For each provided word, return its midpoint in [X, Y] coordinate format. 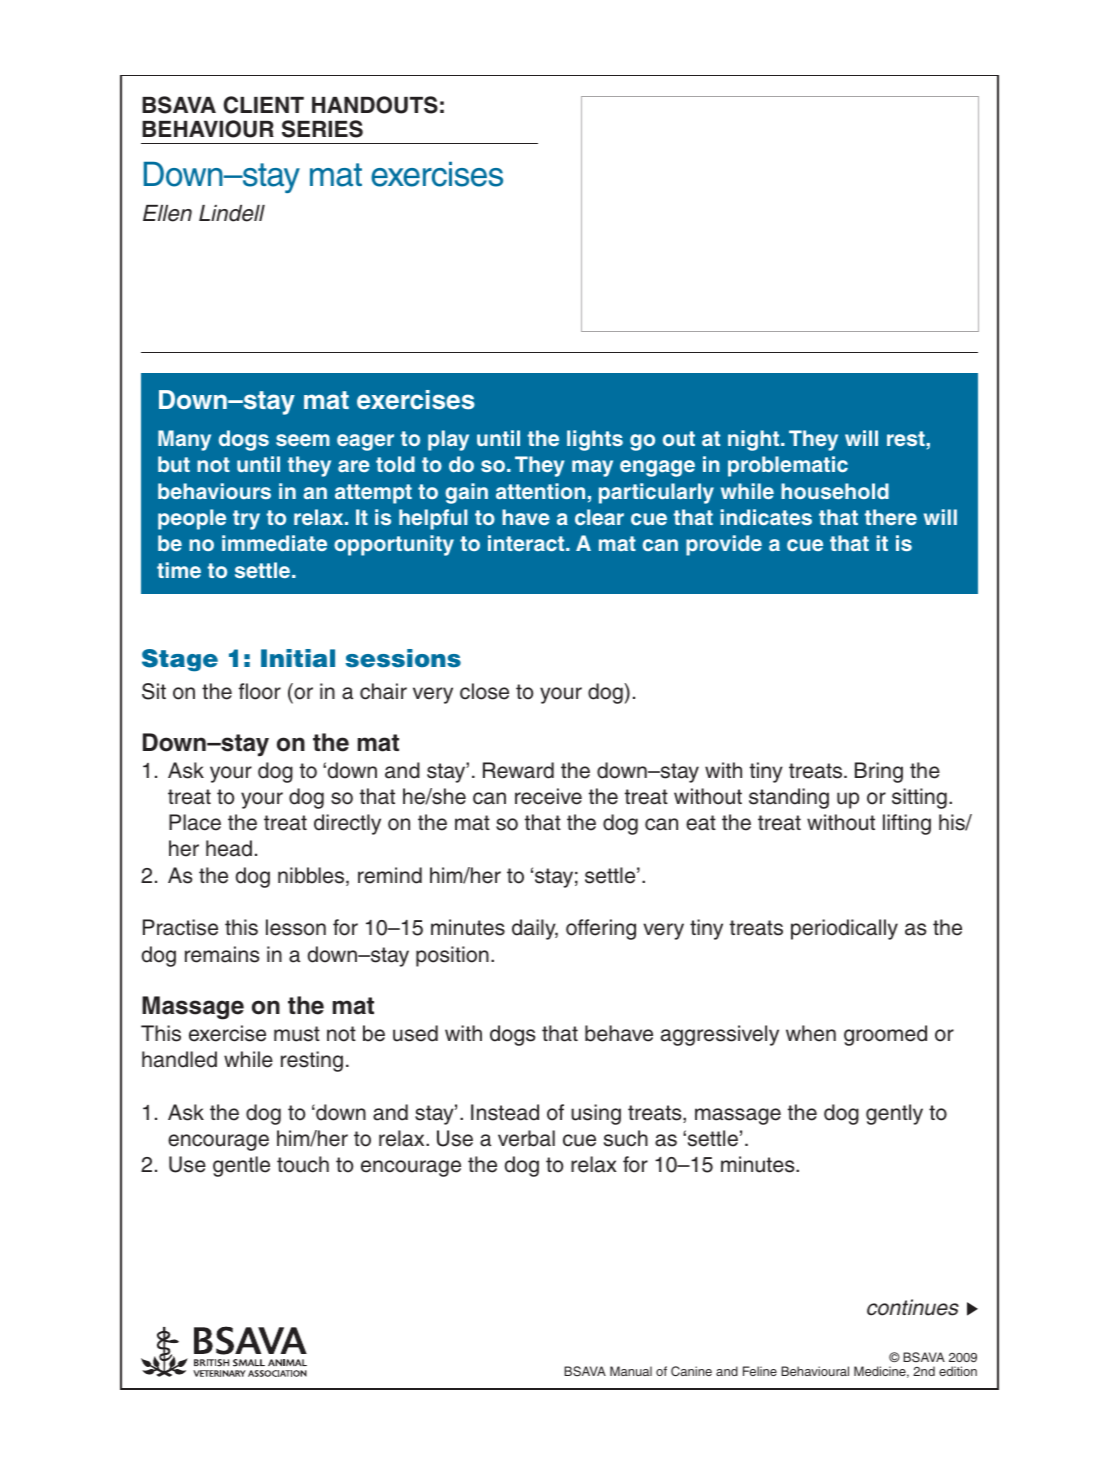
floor [260, 691]
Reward [518, 770]
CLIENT [263, 105]
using [596, 1114]
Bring [879, 772]
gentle [241, 1166]
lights [595, 440]
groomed [885, 1035]
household [835, 491]
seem [303, 440]
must [297, 1034]
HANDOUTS [375, 105]
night [755, 440]
